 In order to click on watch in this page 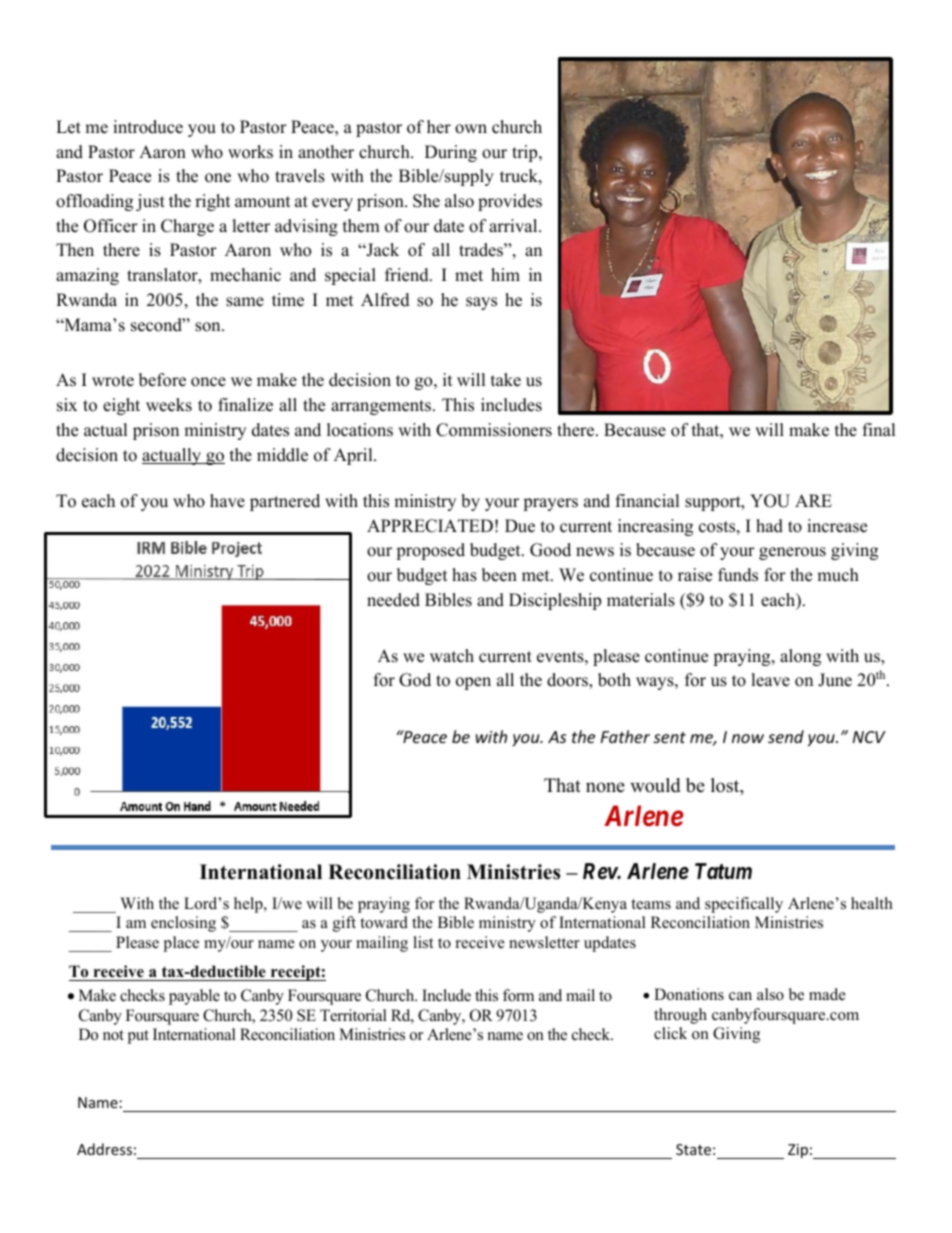, I will do `click(452, 656)`.
